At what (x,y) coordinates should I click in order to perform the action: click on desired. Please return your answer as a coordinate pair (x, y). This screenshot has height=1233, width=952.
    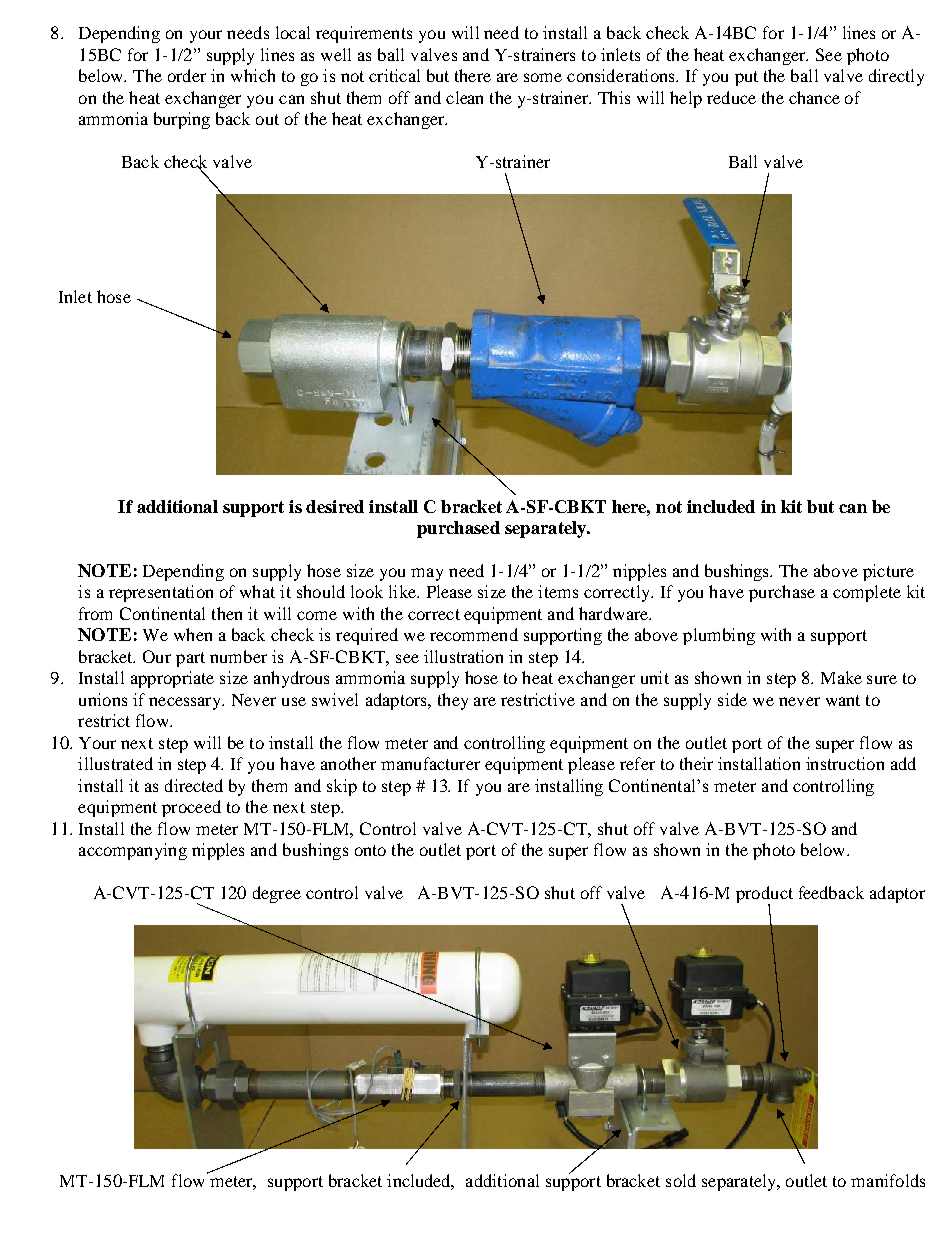
    Looking at the image, I should click on (335, 506).
